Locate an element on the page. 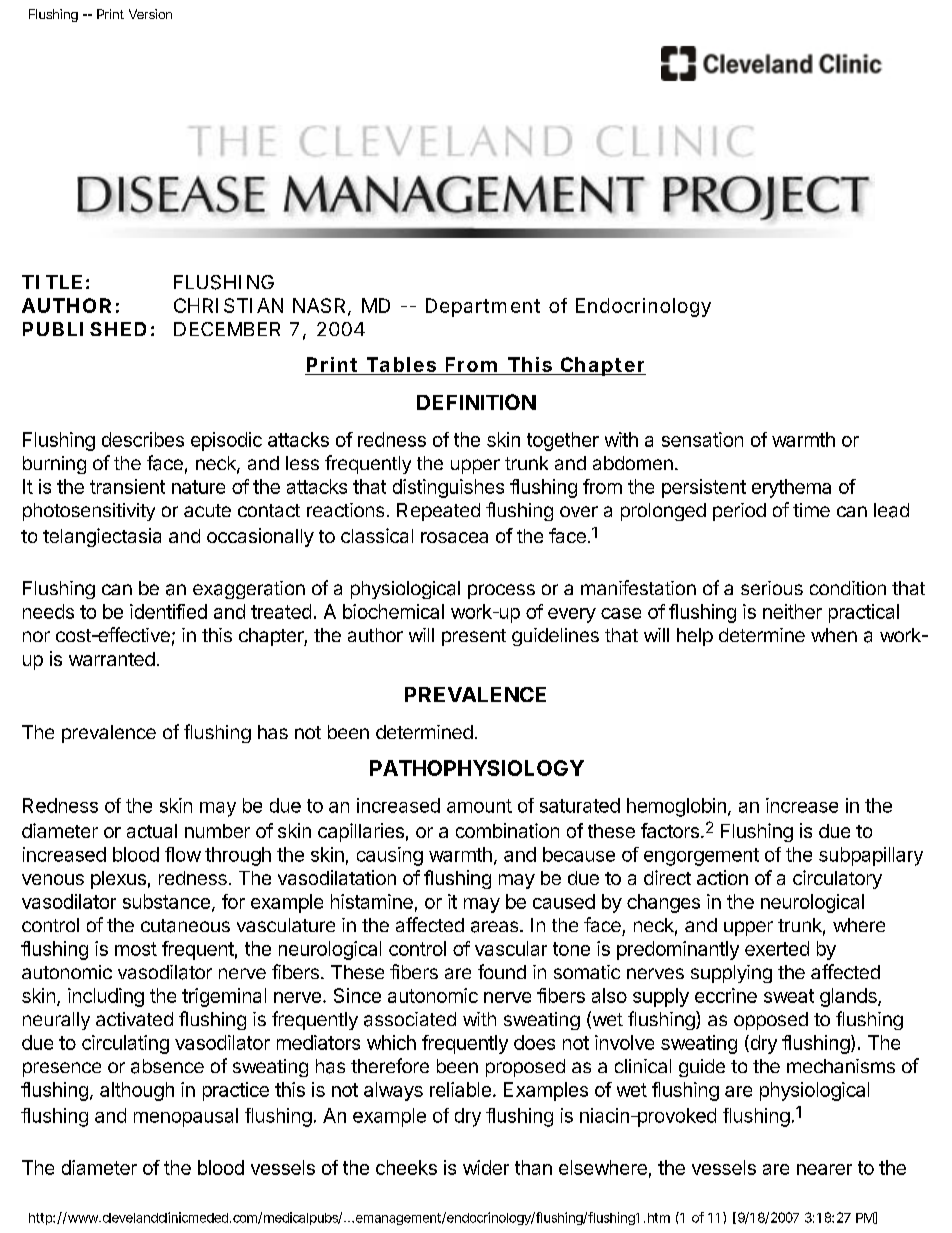  Tables is located at coordinates (401, 366).
